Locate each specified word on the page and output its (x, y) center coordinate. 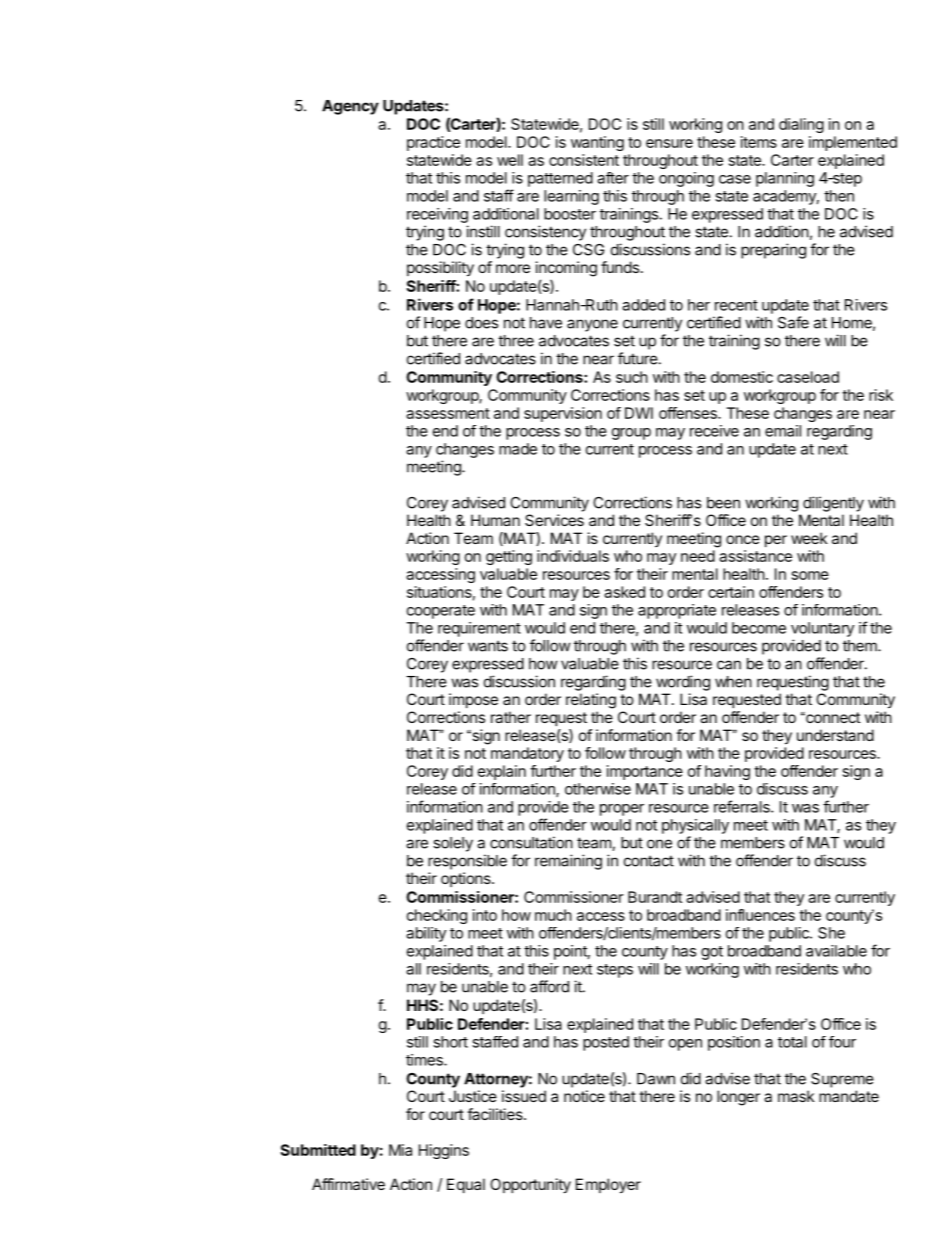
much (553, 915)
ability (426, 934)
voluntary (822, 629)
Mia (400, 1150)
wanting (597, 143)
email (783, 431)
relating (591, 701)
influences (760, 915)
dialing (801, 125)
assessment (448, 413)
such (632, 377)
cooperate (441, 612)
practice (433, 143)
